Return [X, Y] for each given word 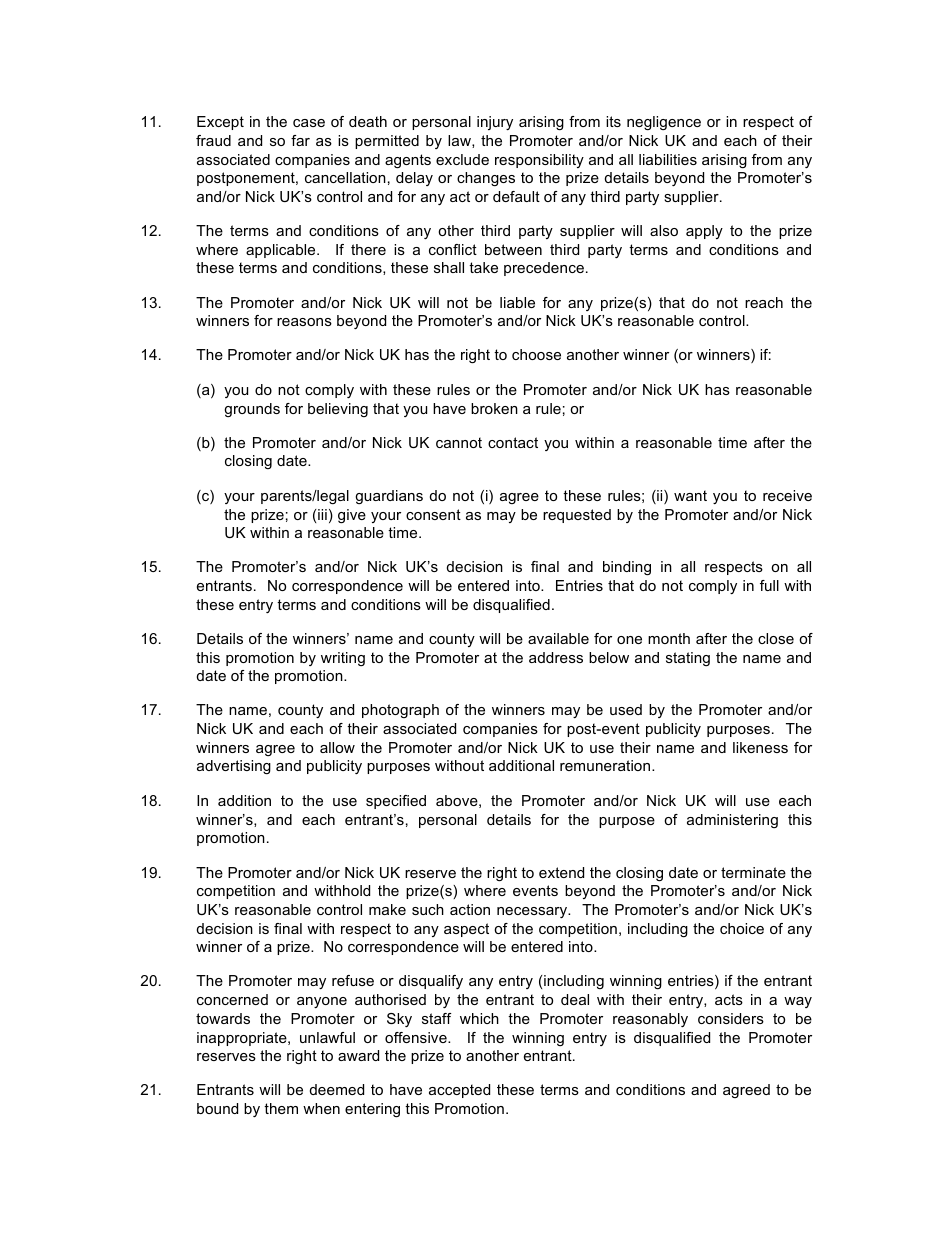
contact [513, 442]
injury [495, 123]
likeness [760, 747]
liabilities [668, 159]
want [690, 495]
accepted [459, 1091]
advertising [234, 767]
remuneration [606, 765]
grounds [252, 410]
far [300, 140]
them [281, 1108]
